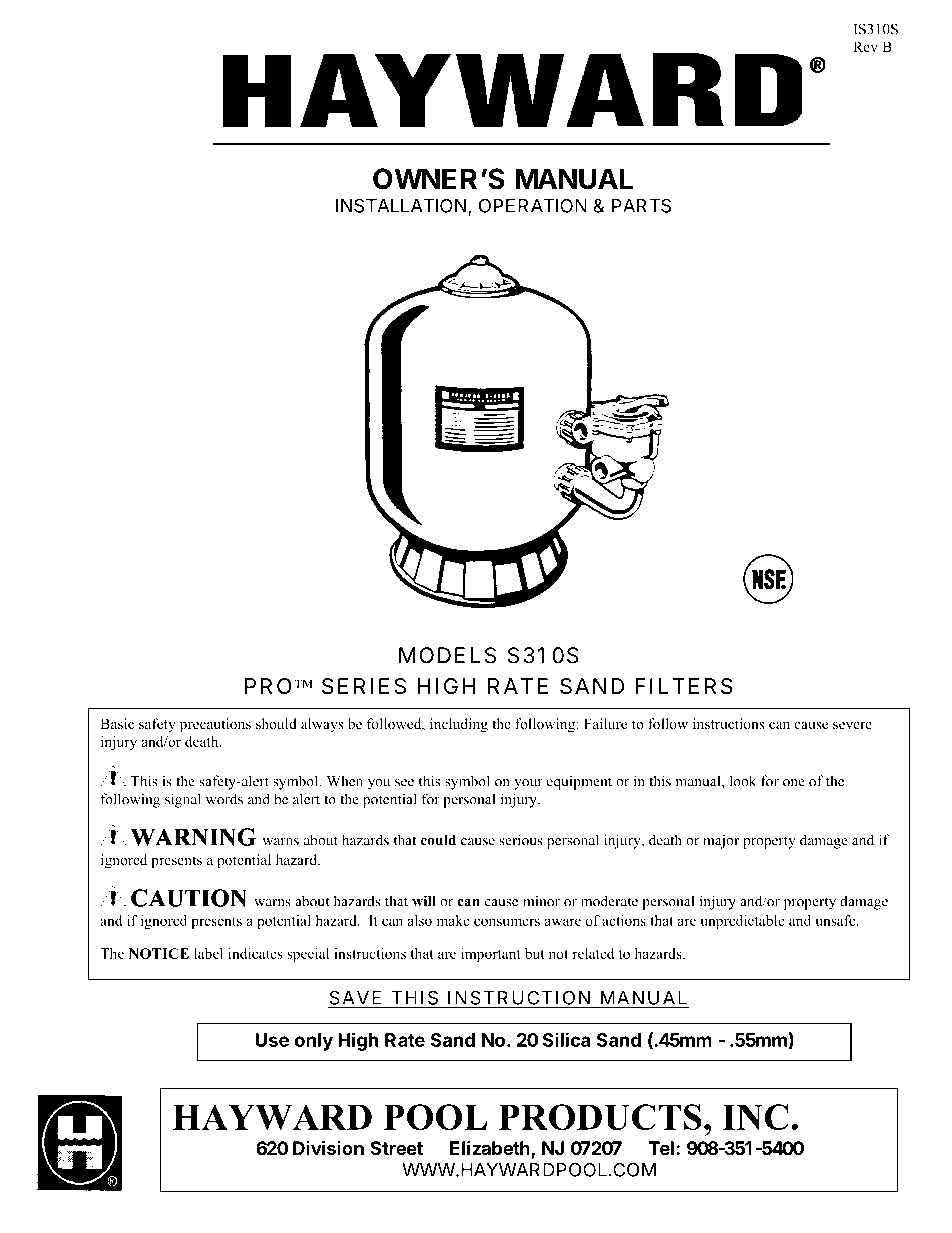  What do you see at coordinates (401, 205) in the screenshot?
I see `INSTALLATION` at bounding box center [401, 205].
